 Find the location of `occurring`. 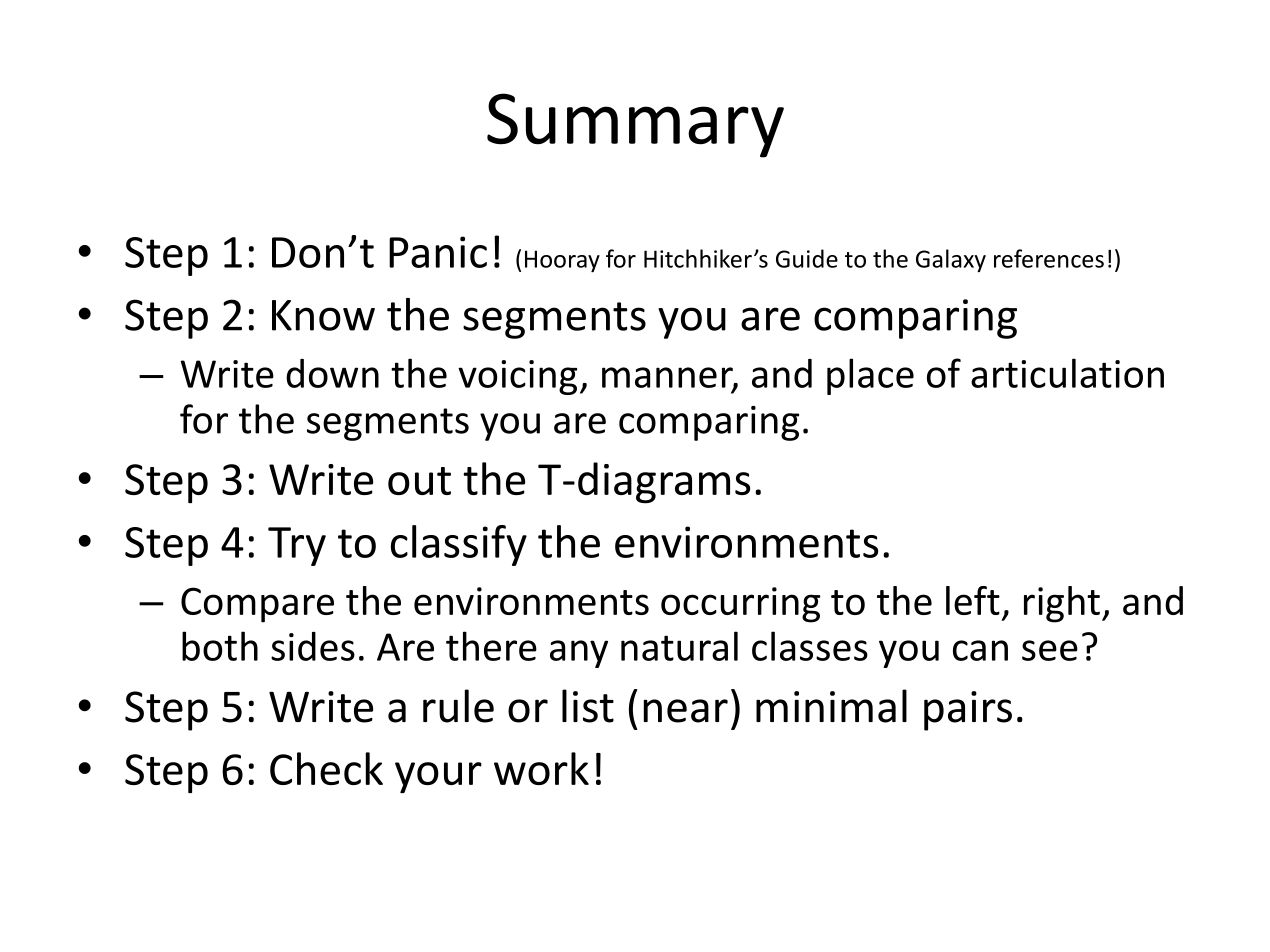

occurring is located at coordinates (740, 605).
